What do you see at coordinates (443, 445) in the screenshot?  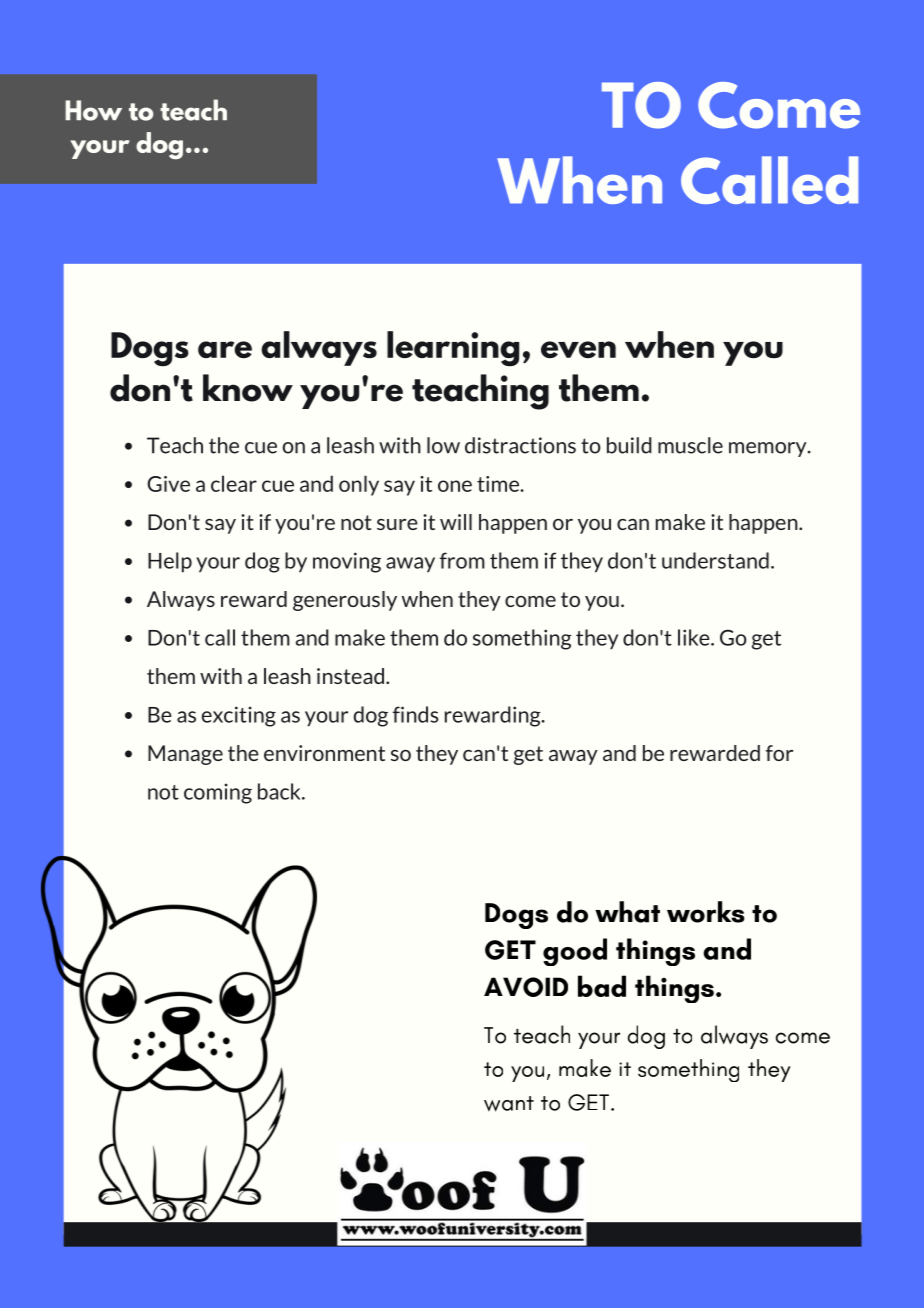 I see `low` at bounding box center [443, 445].
